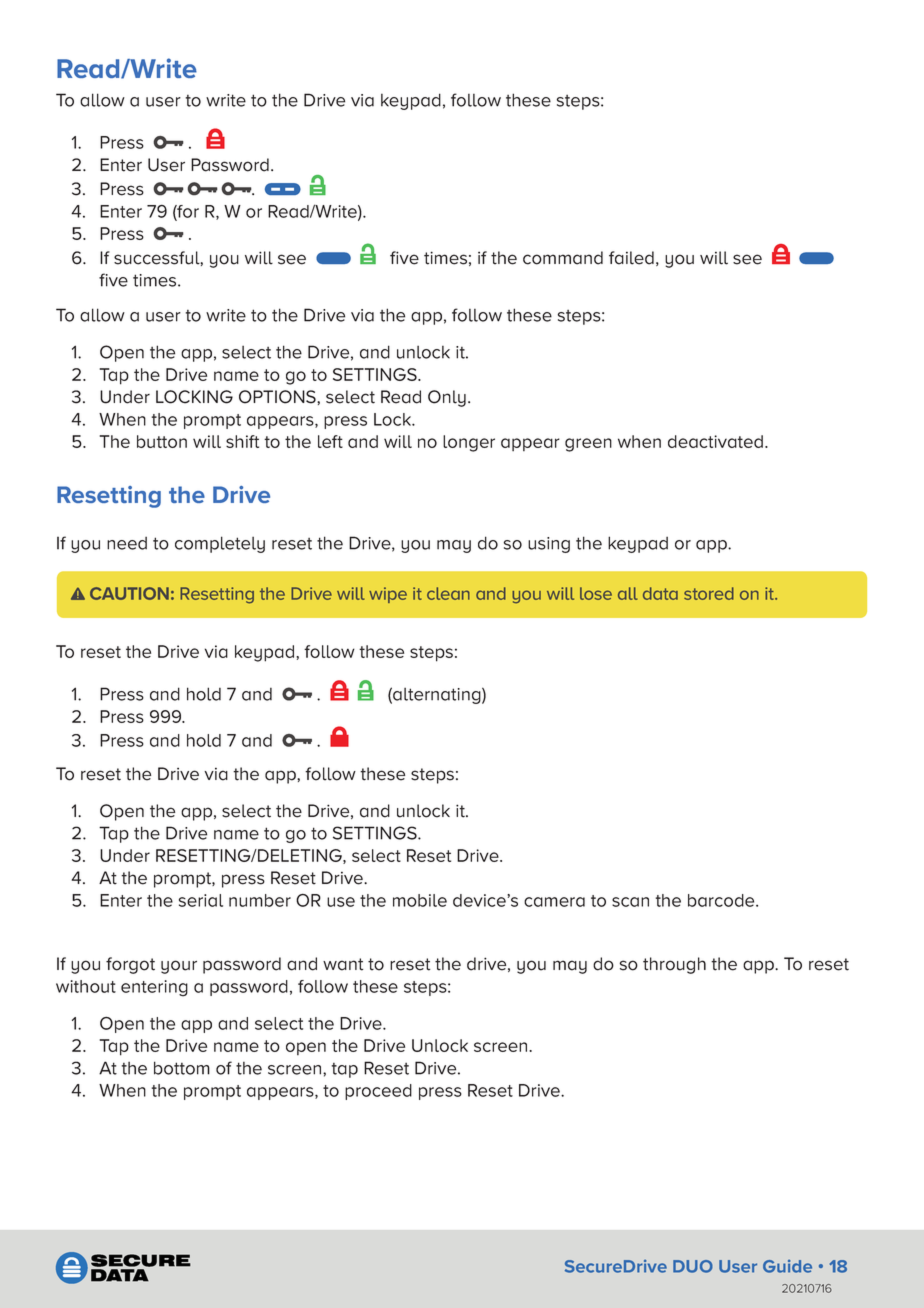 Image resolution: width=924 pixels, height=1308 pixels. What do you see at coordinates (631, 258) in the document?
I see `failed` at bounding box center [631, 258].
